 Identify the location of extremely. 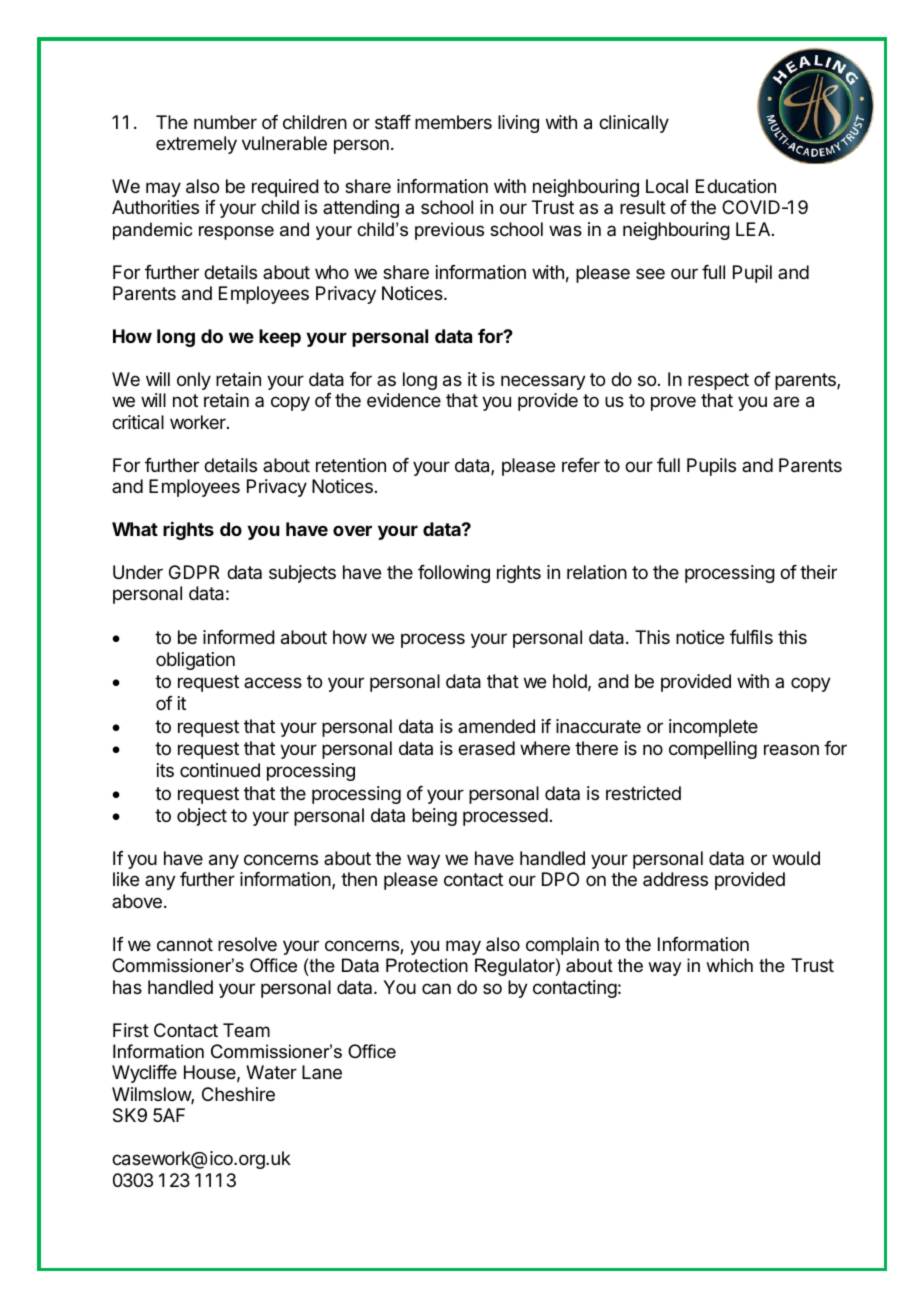
(196, 145).
